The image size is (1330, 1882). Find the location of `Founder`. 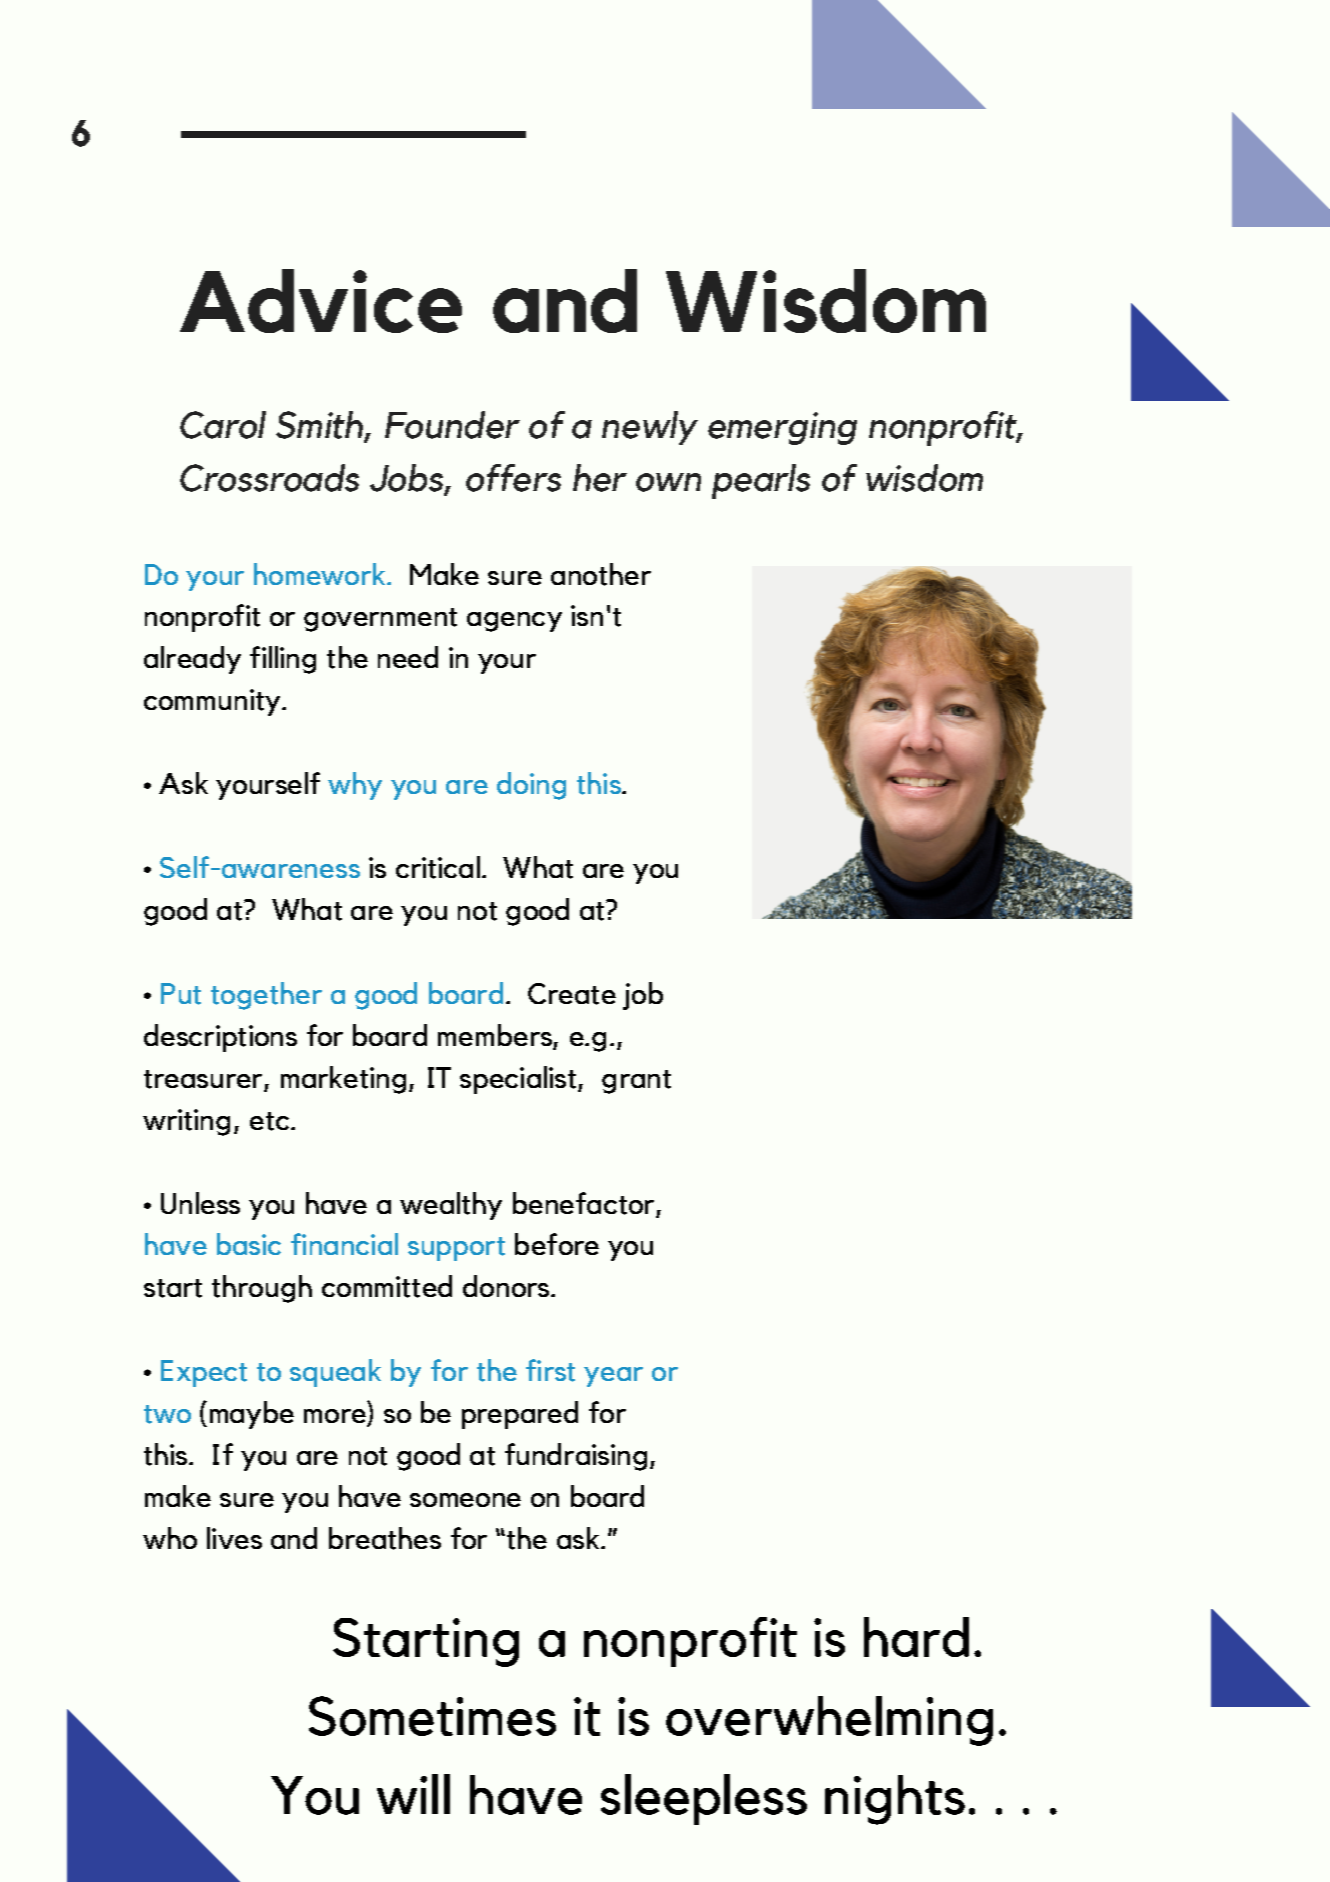

Founder is located at coordinates (452, 425).
